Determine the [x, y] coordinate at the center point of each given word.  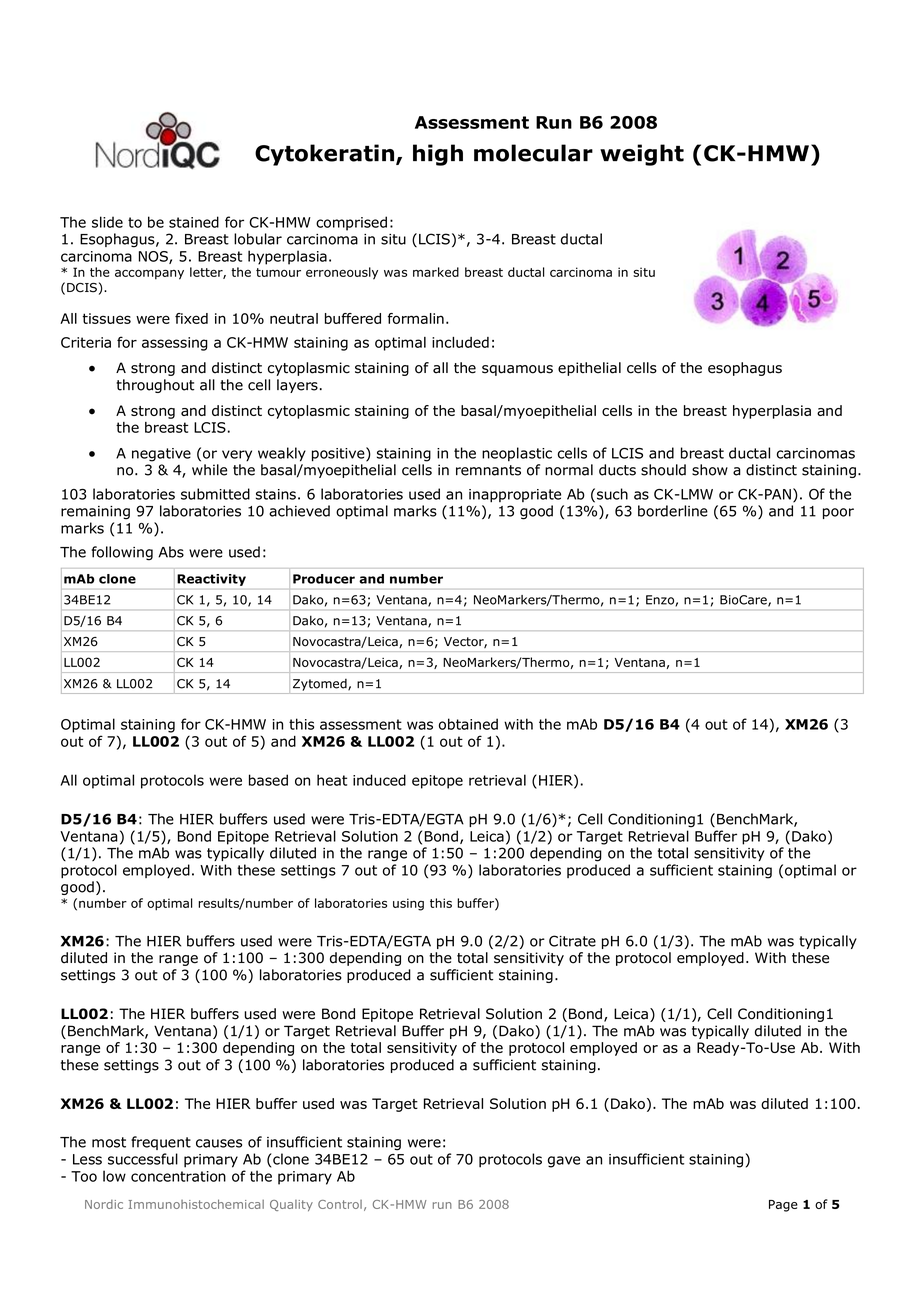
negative [161, 455]
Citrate [572, 941]
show [710, 470]
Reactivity [211, 580]
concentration [178, 1176]
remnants [488, 470]
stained [194, 222]
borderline [673, 511]
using [408, 904]
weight [642, 155]
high [438, 155]
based [268, 780]
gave [564, 1162]
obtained [468, 724]
